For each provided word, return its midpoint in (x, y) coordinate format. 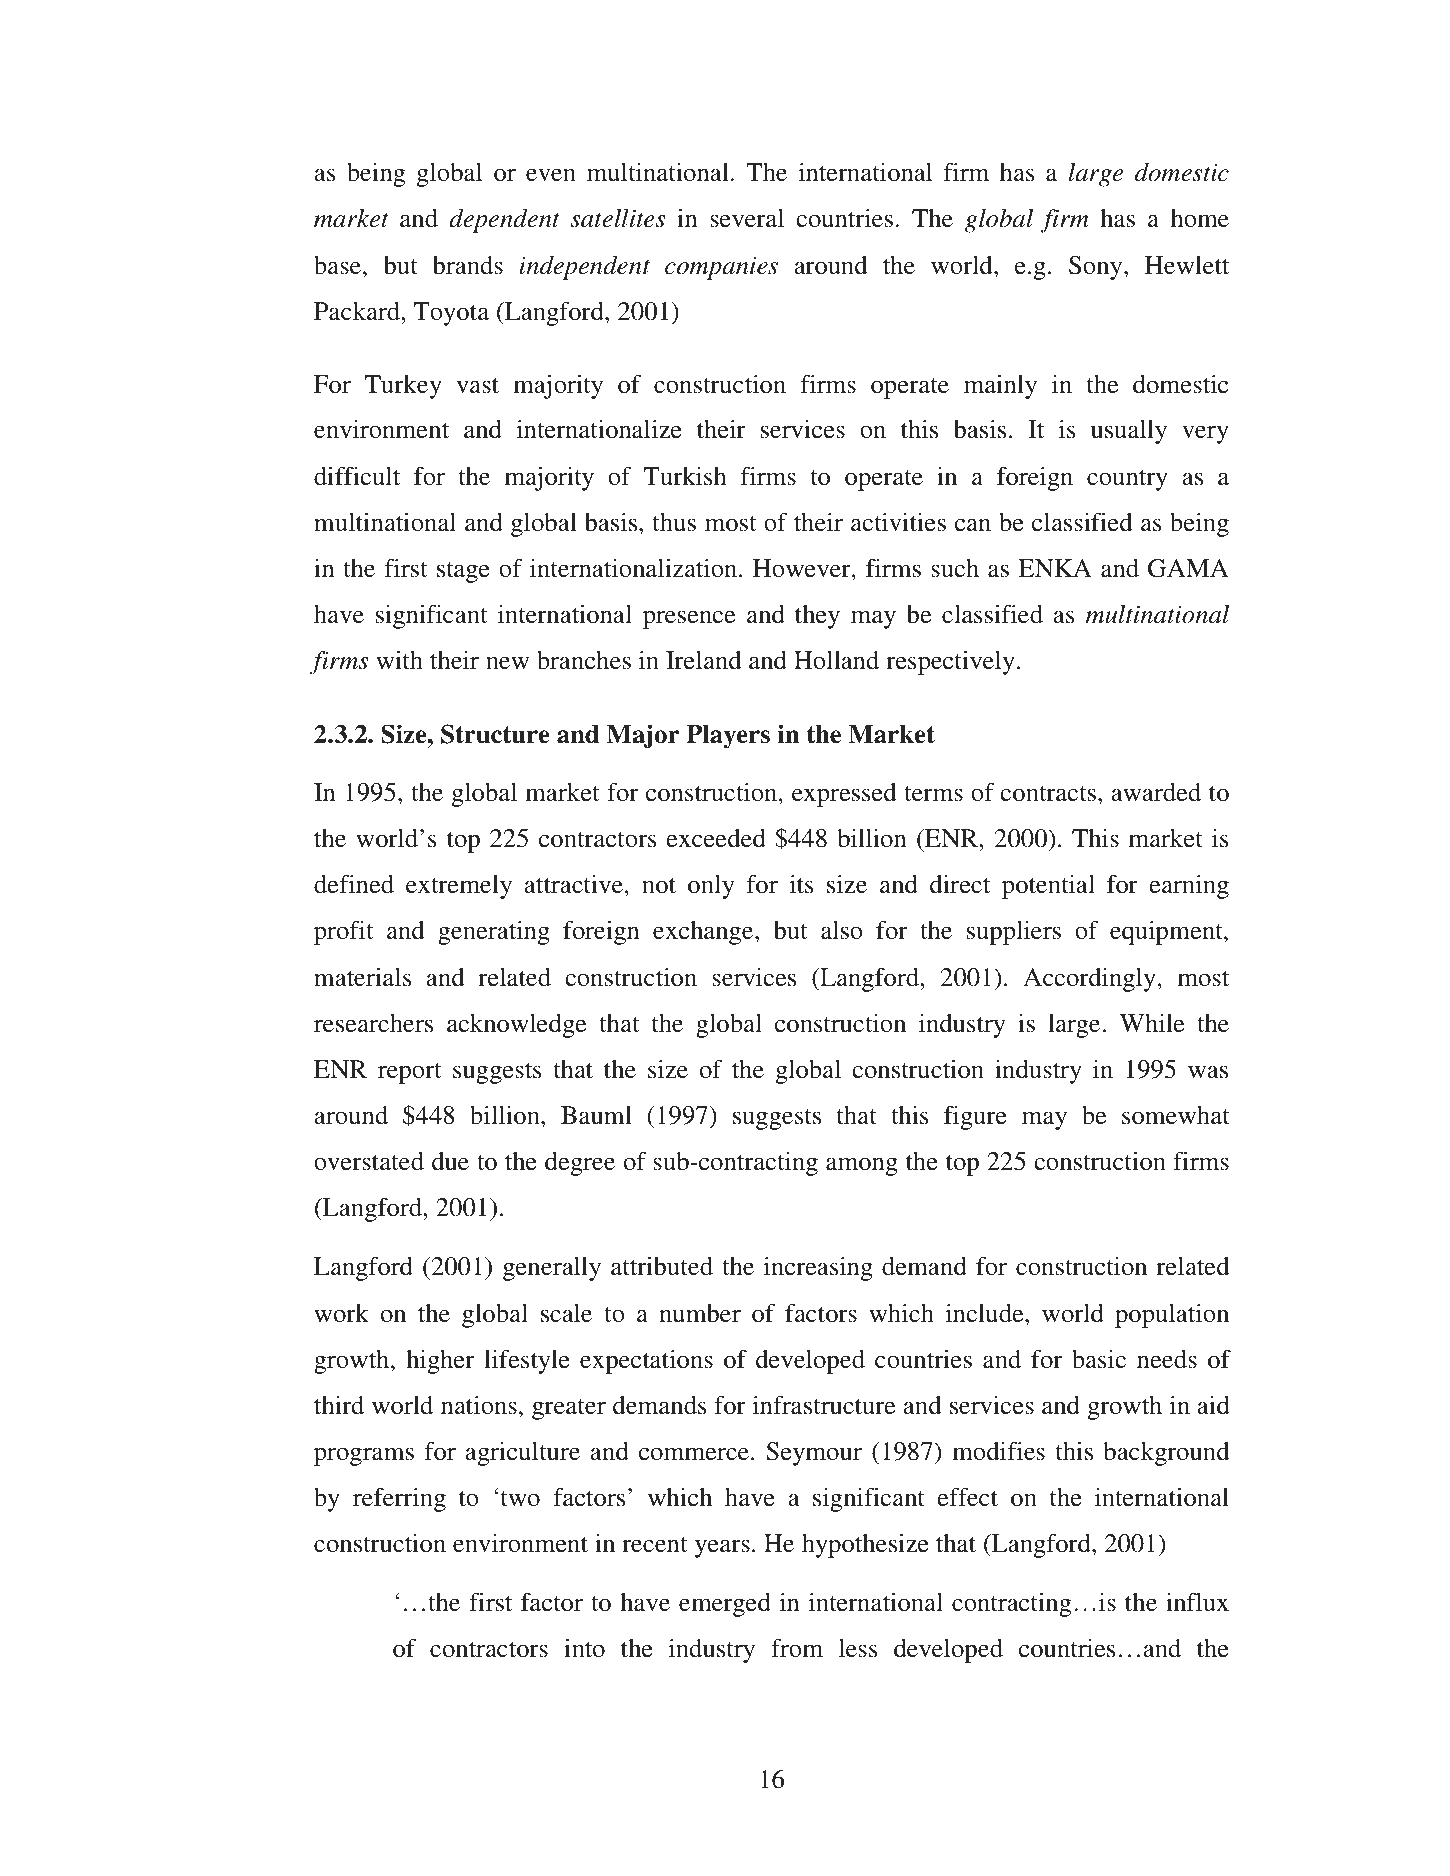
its (802, 884)
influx (1197, 1602)
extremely (459, 887)
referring (399, 1499)
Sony (1097, 268)
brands (468, 265)
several (747, 218)
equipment (1167, 933)
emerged (725, 1605)
